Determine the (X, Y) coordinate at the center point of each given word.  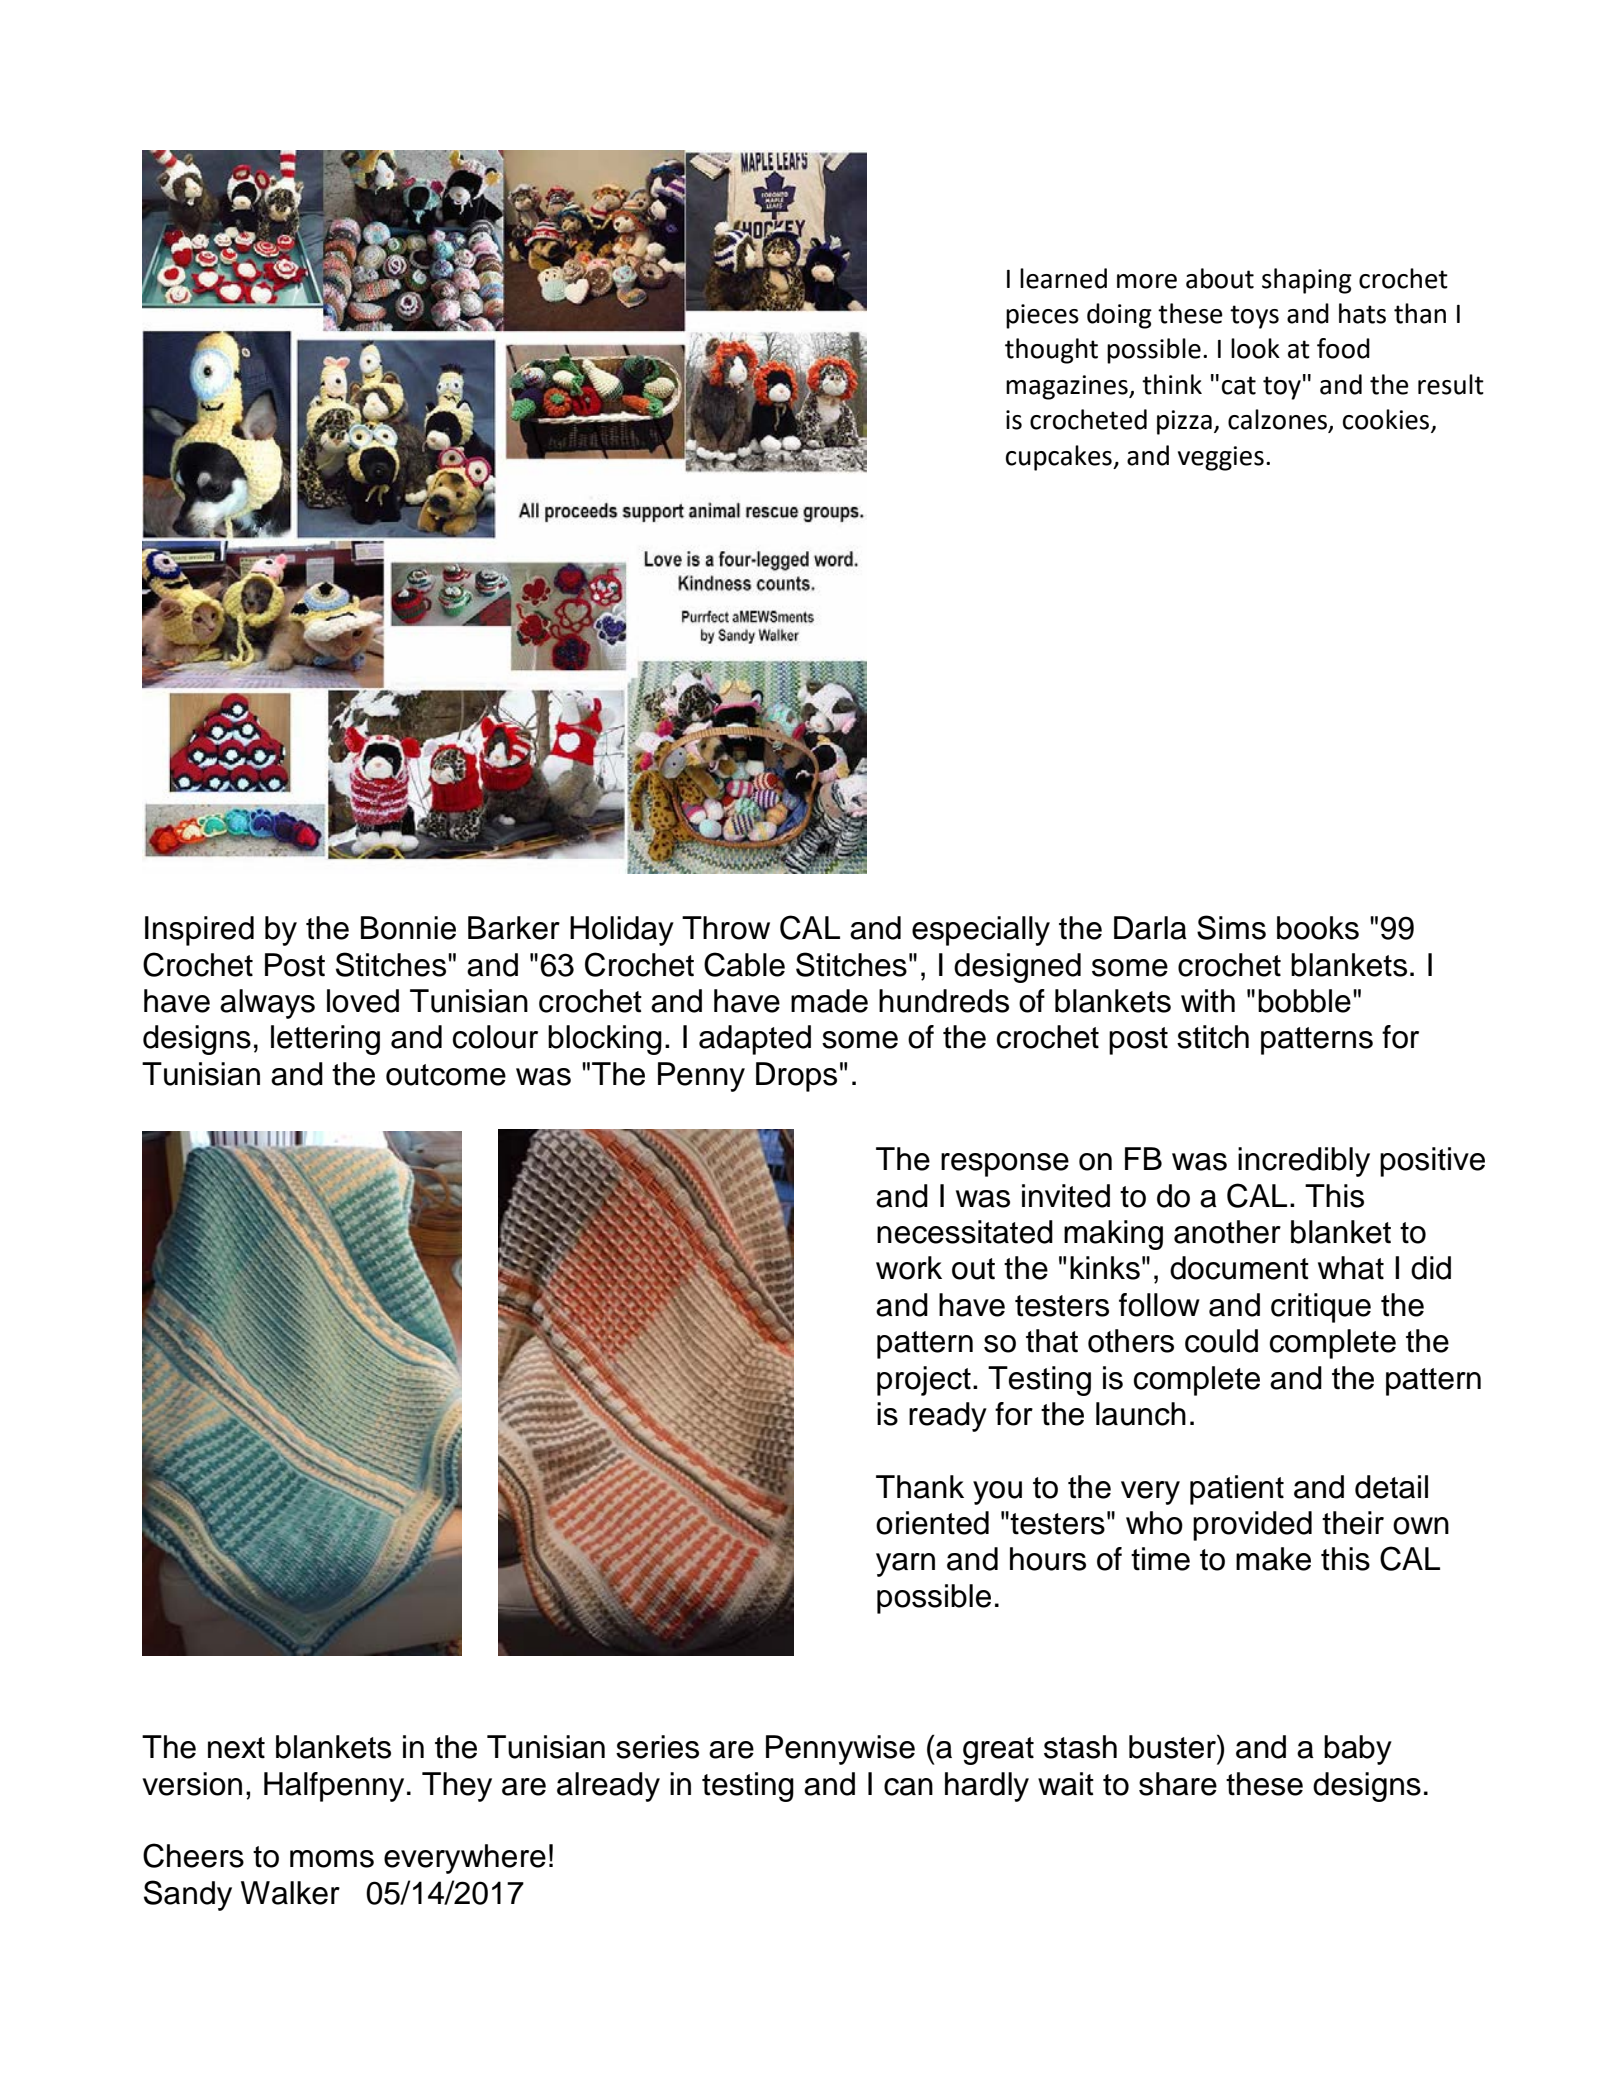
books (1318, 928)
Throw (726, 928)
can (908, 1787)
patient (1237, 1490)
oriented (932, 1523)
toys (1254, 317)
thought (1051, 351)
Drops (796, 1077)
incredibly (1304, 1162)
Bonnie (408, 928)
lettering (325, 1040)
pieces (1042, 316)
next (236, 1748)
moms (332, 1859)
